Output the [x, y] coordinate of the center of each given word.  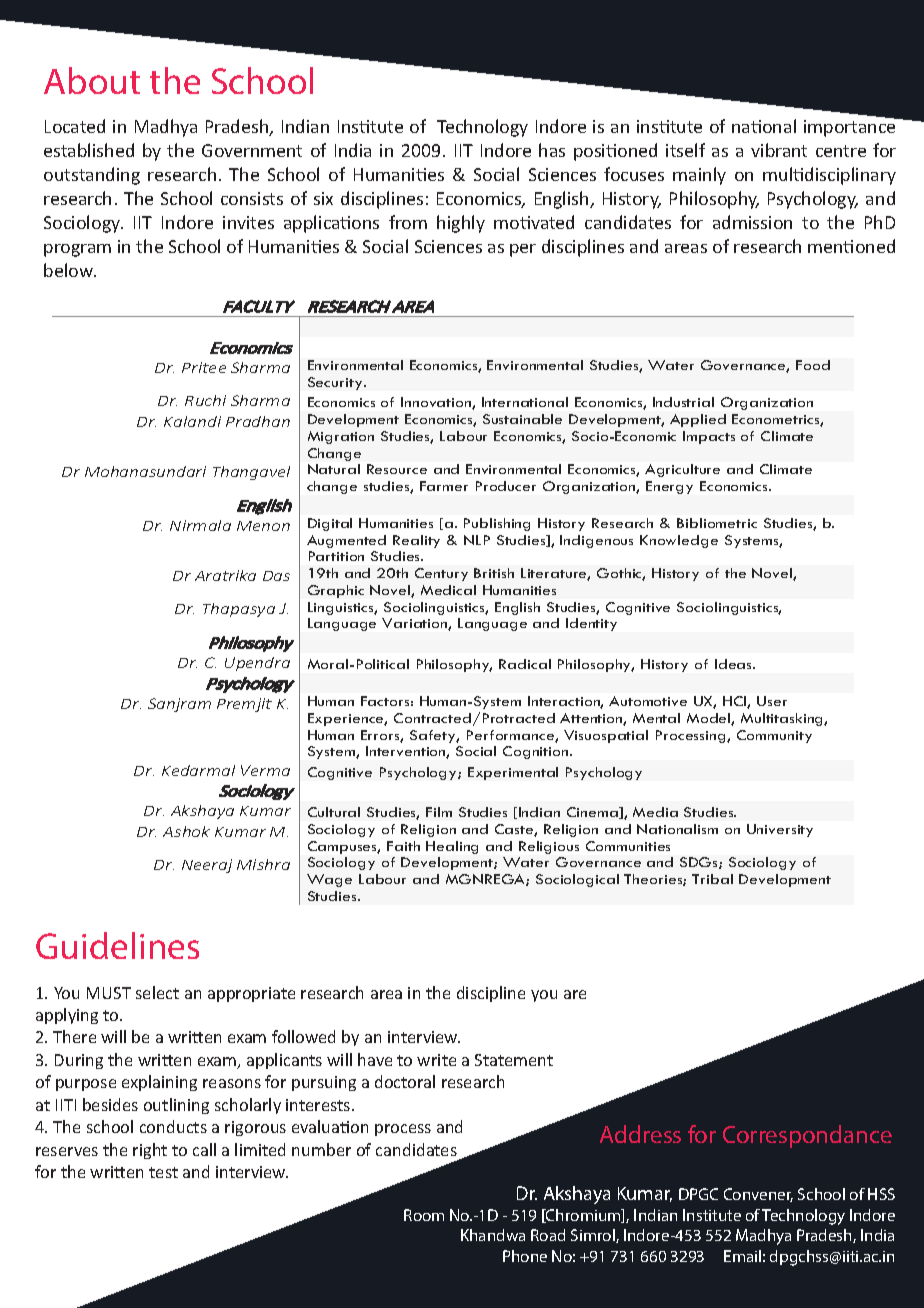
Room [424, 1215]
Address [640, 1134]
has [552, 150]
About [92, 80]
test [163, 1172]
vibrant [779, 150]
